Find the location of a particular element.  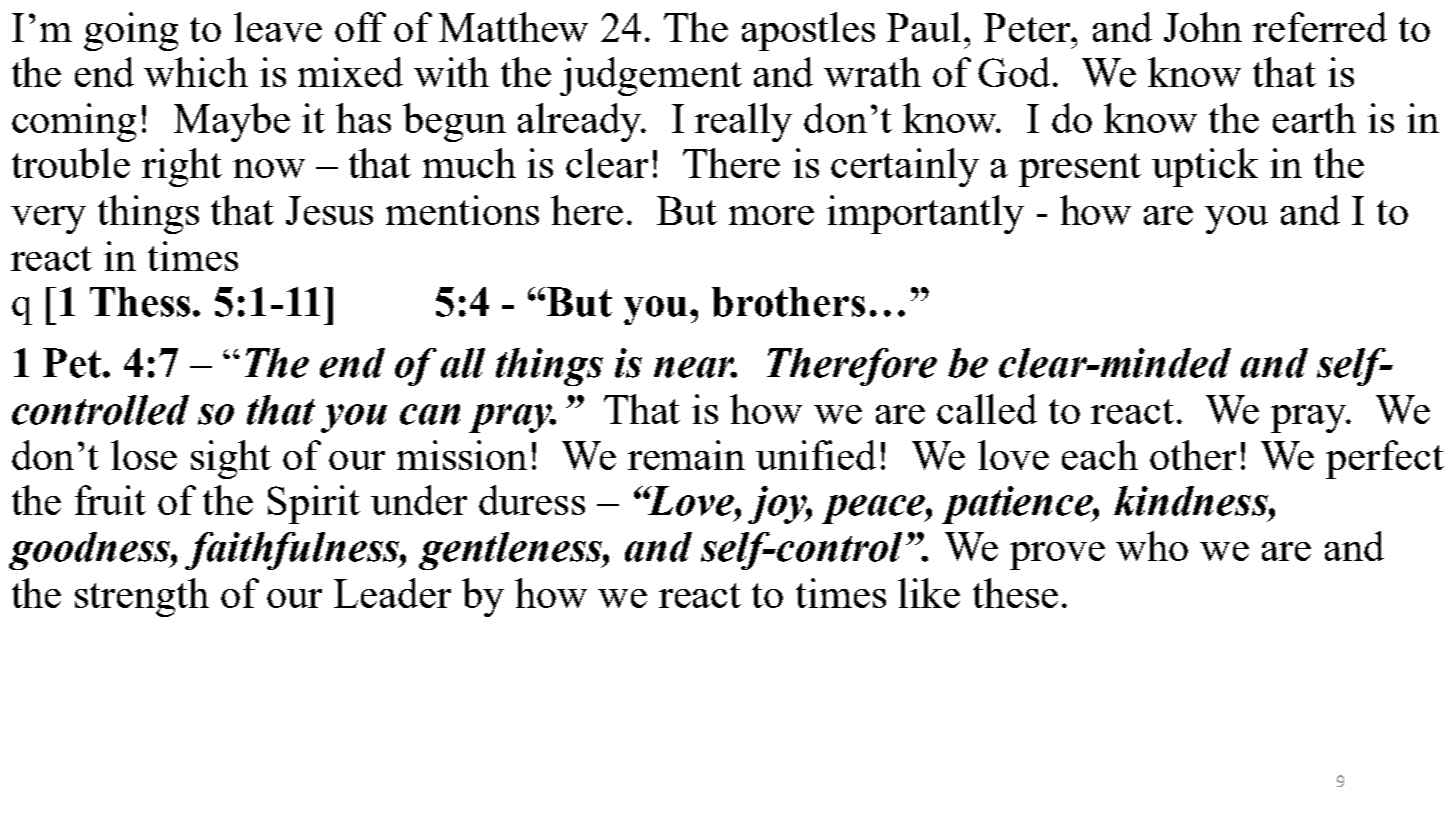

more is located at coordinates (771, 215).
